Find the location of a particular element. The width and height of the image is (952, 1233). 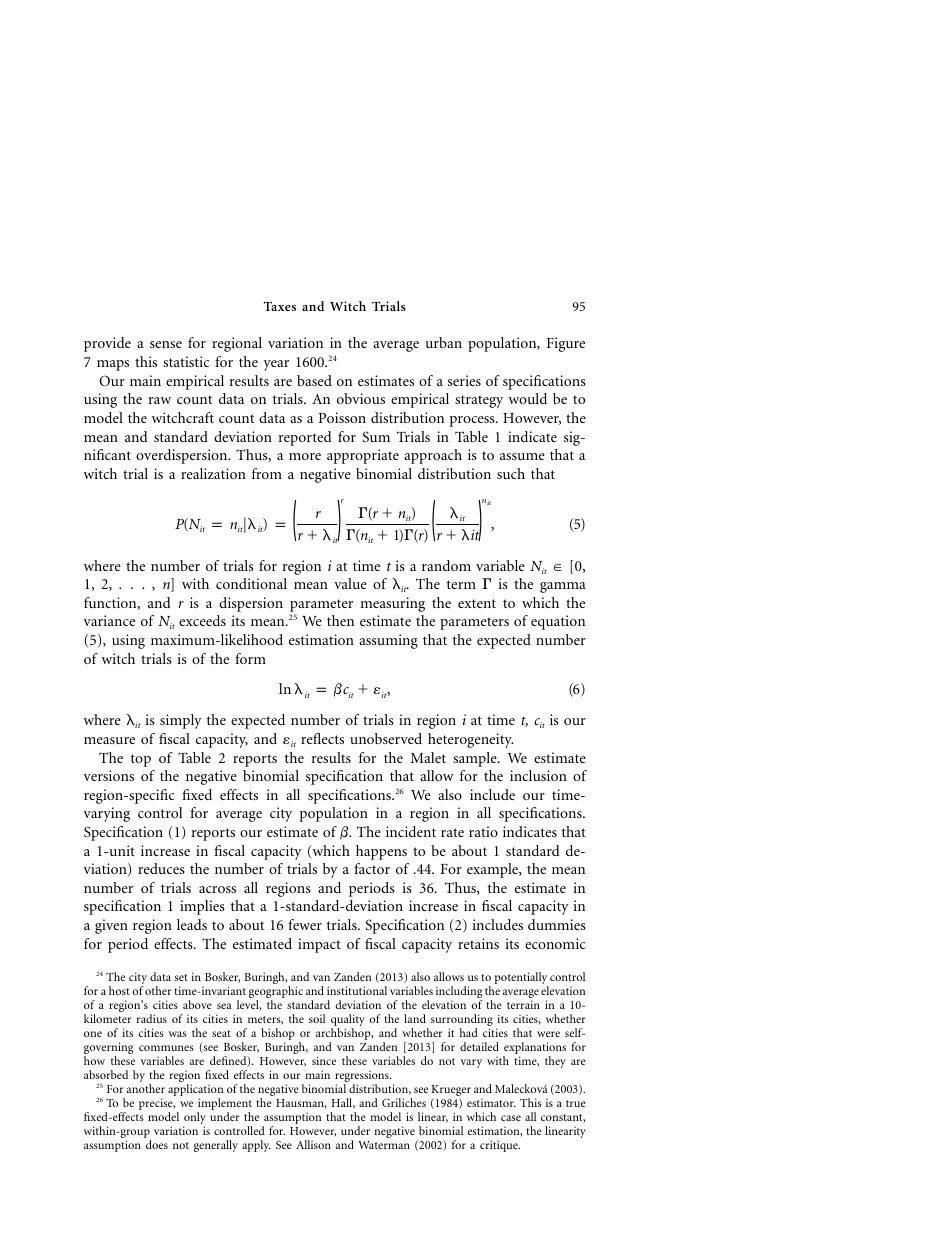

does is located at coordinates (157, 1144).
